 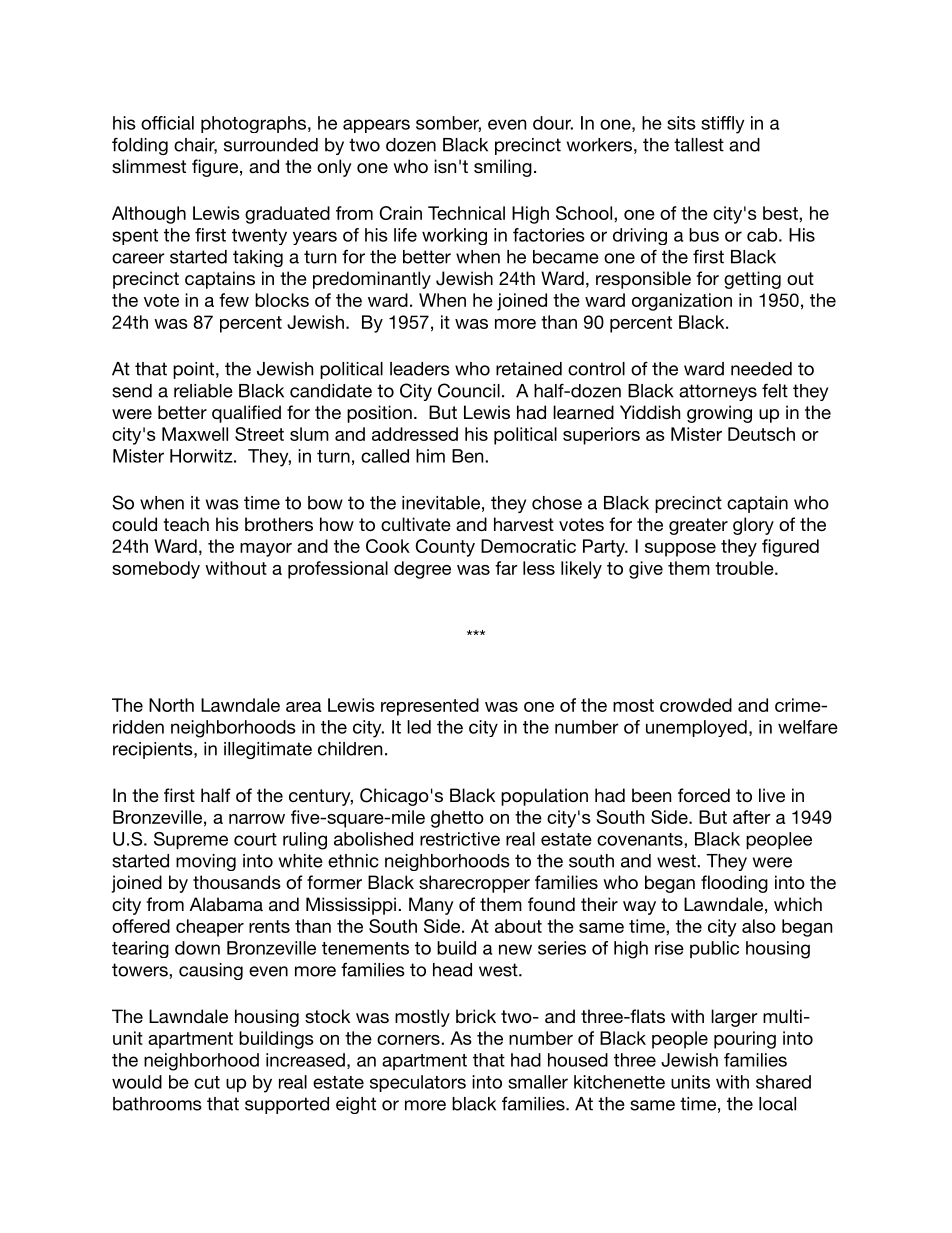 I want to click on after, so click(x=752, y=817).
